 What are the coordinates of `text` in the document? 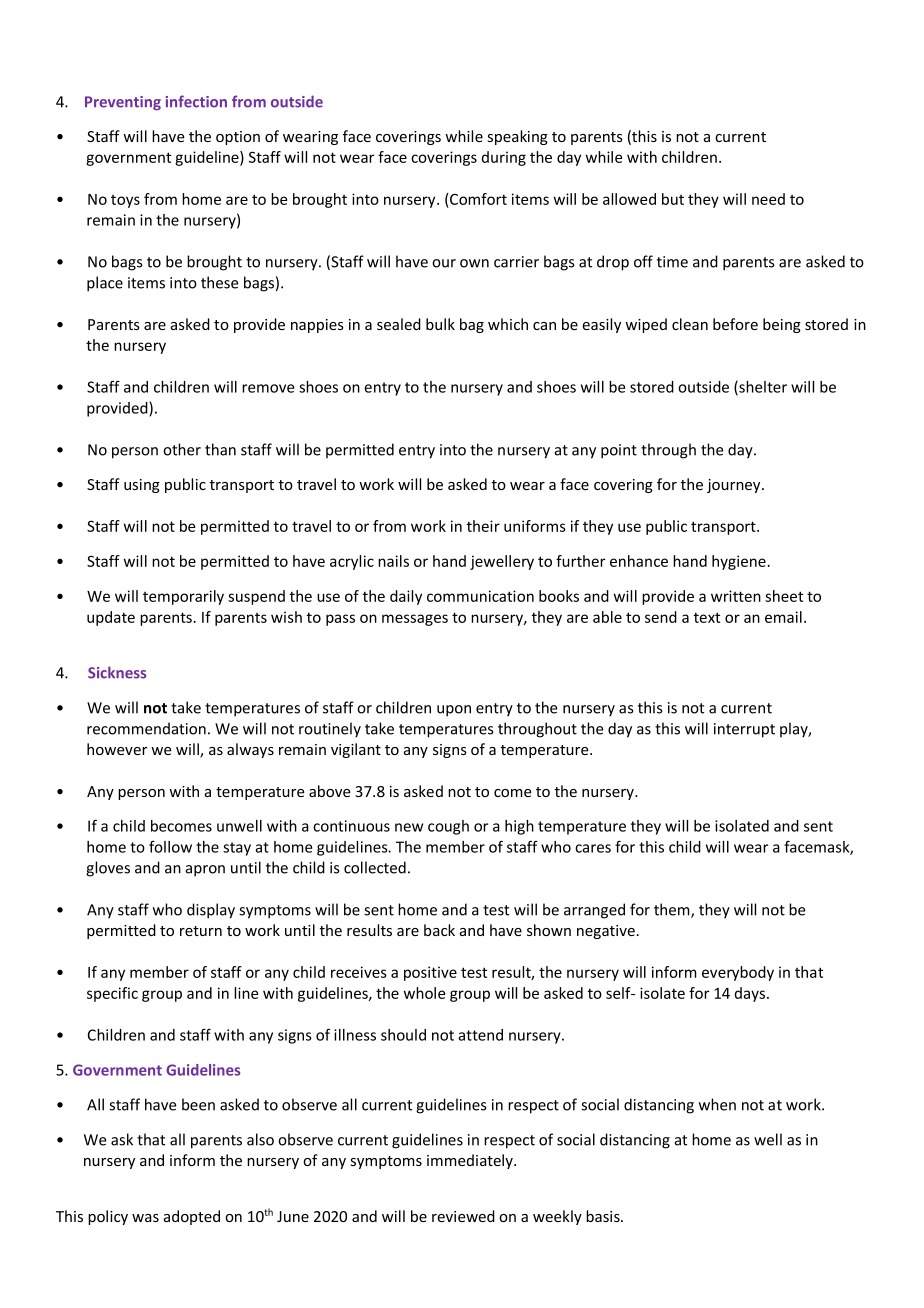 It's located at (707, 617).
